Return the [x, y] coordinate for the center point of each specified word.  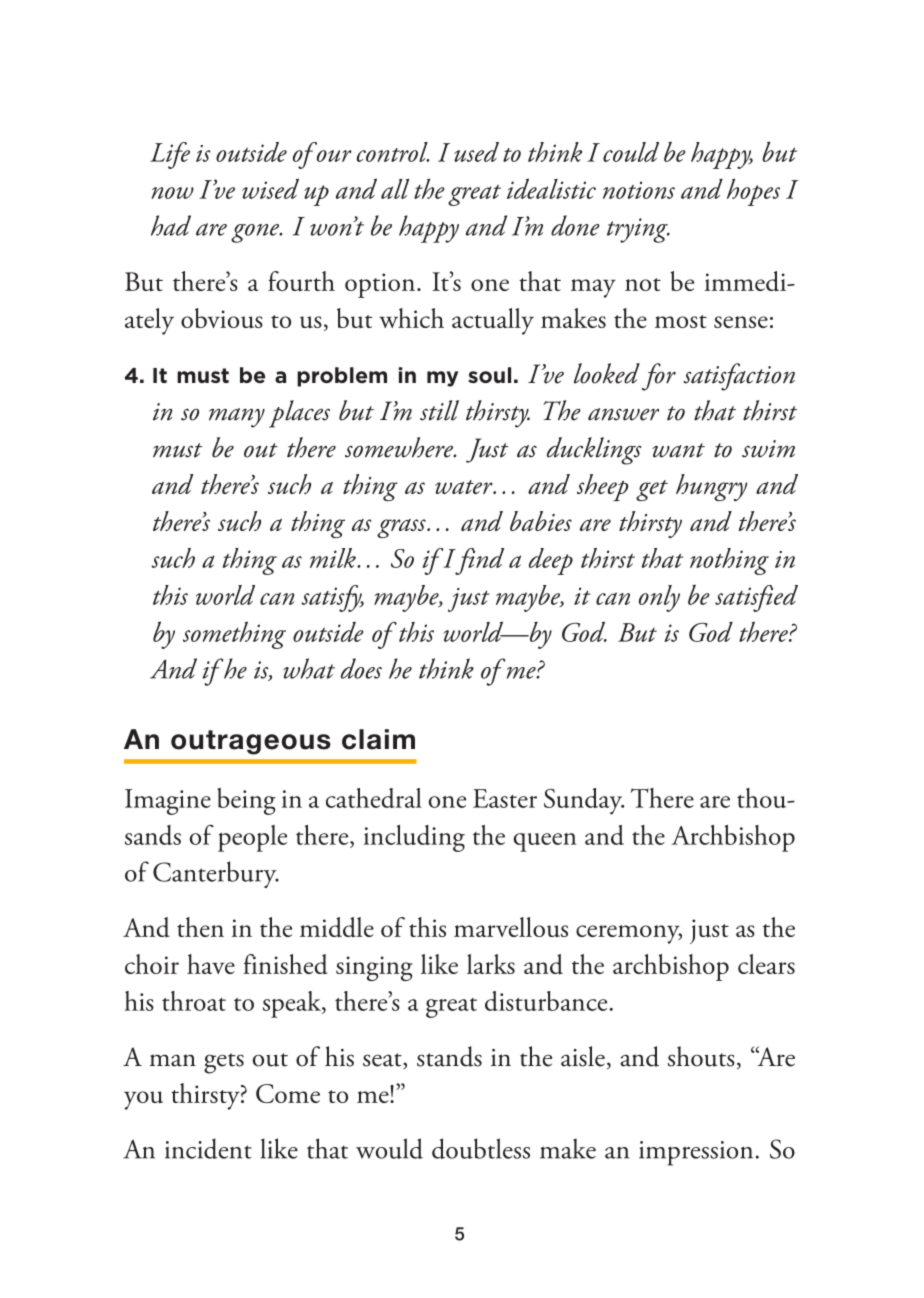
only [659, 598]
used [476, 152]
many [237, 418]
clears [766, 964]
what [309, 668]
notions [639, 190]
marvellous [511, 927]
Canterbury [216, 874]
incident [208, 1148]
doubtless [481, 1148]
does [361, 668]
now [172, 193]
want [678, 450]
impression [696, 1153]
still [439, 410]
